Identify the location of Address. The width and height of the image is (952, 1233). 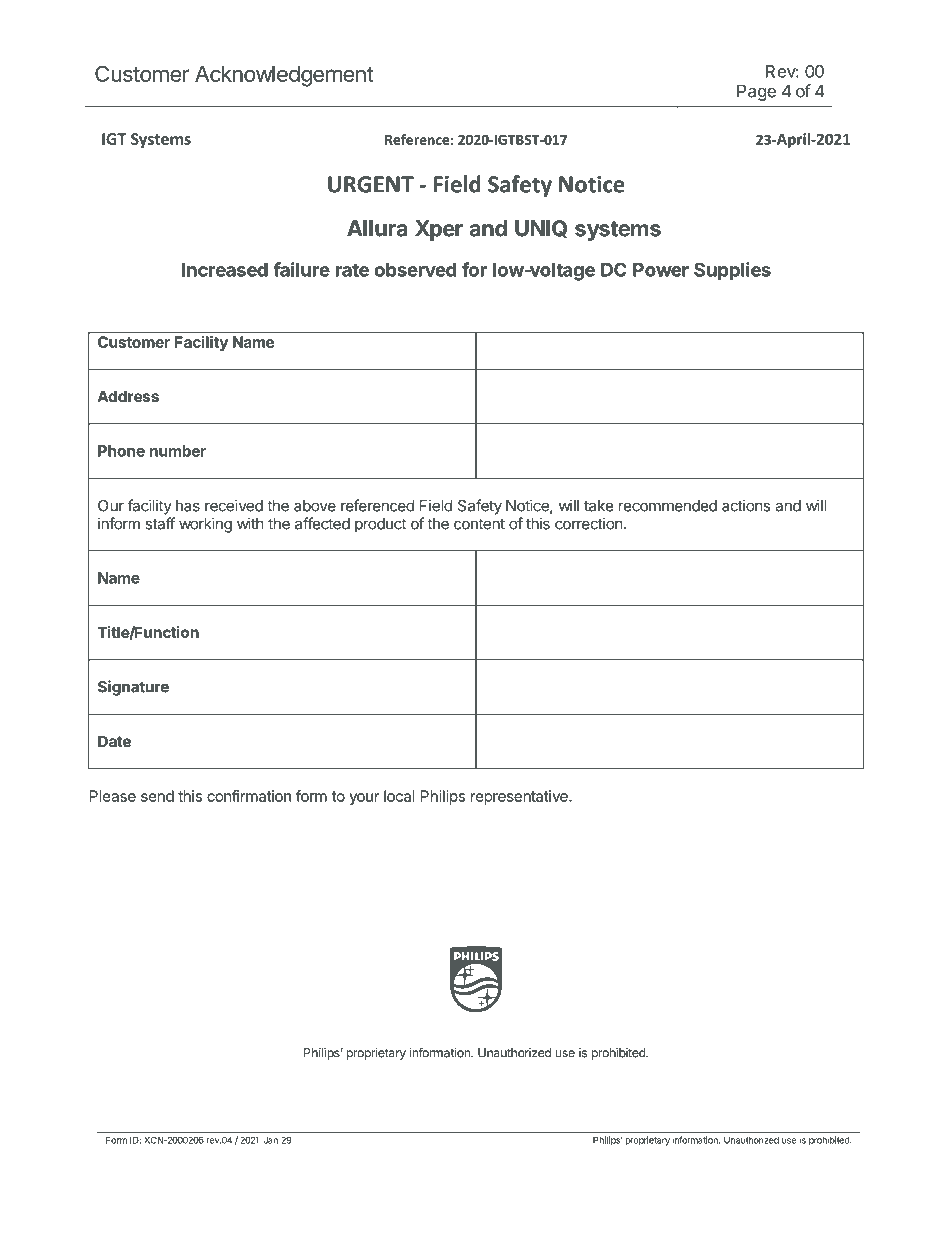
(128, 396).
